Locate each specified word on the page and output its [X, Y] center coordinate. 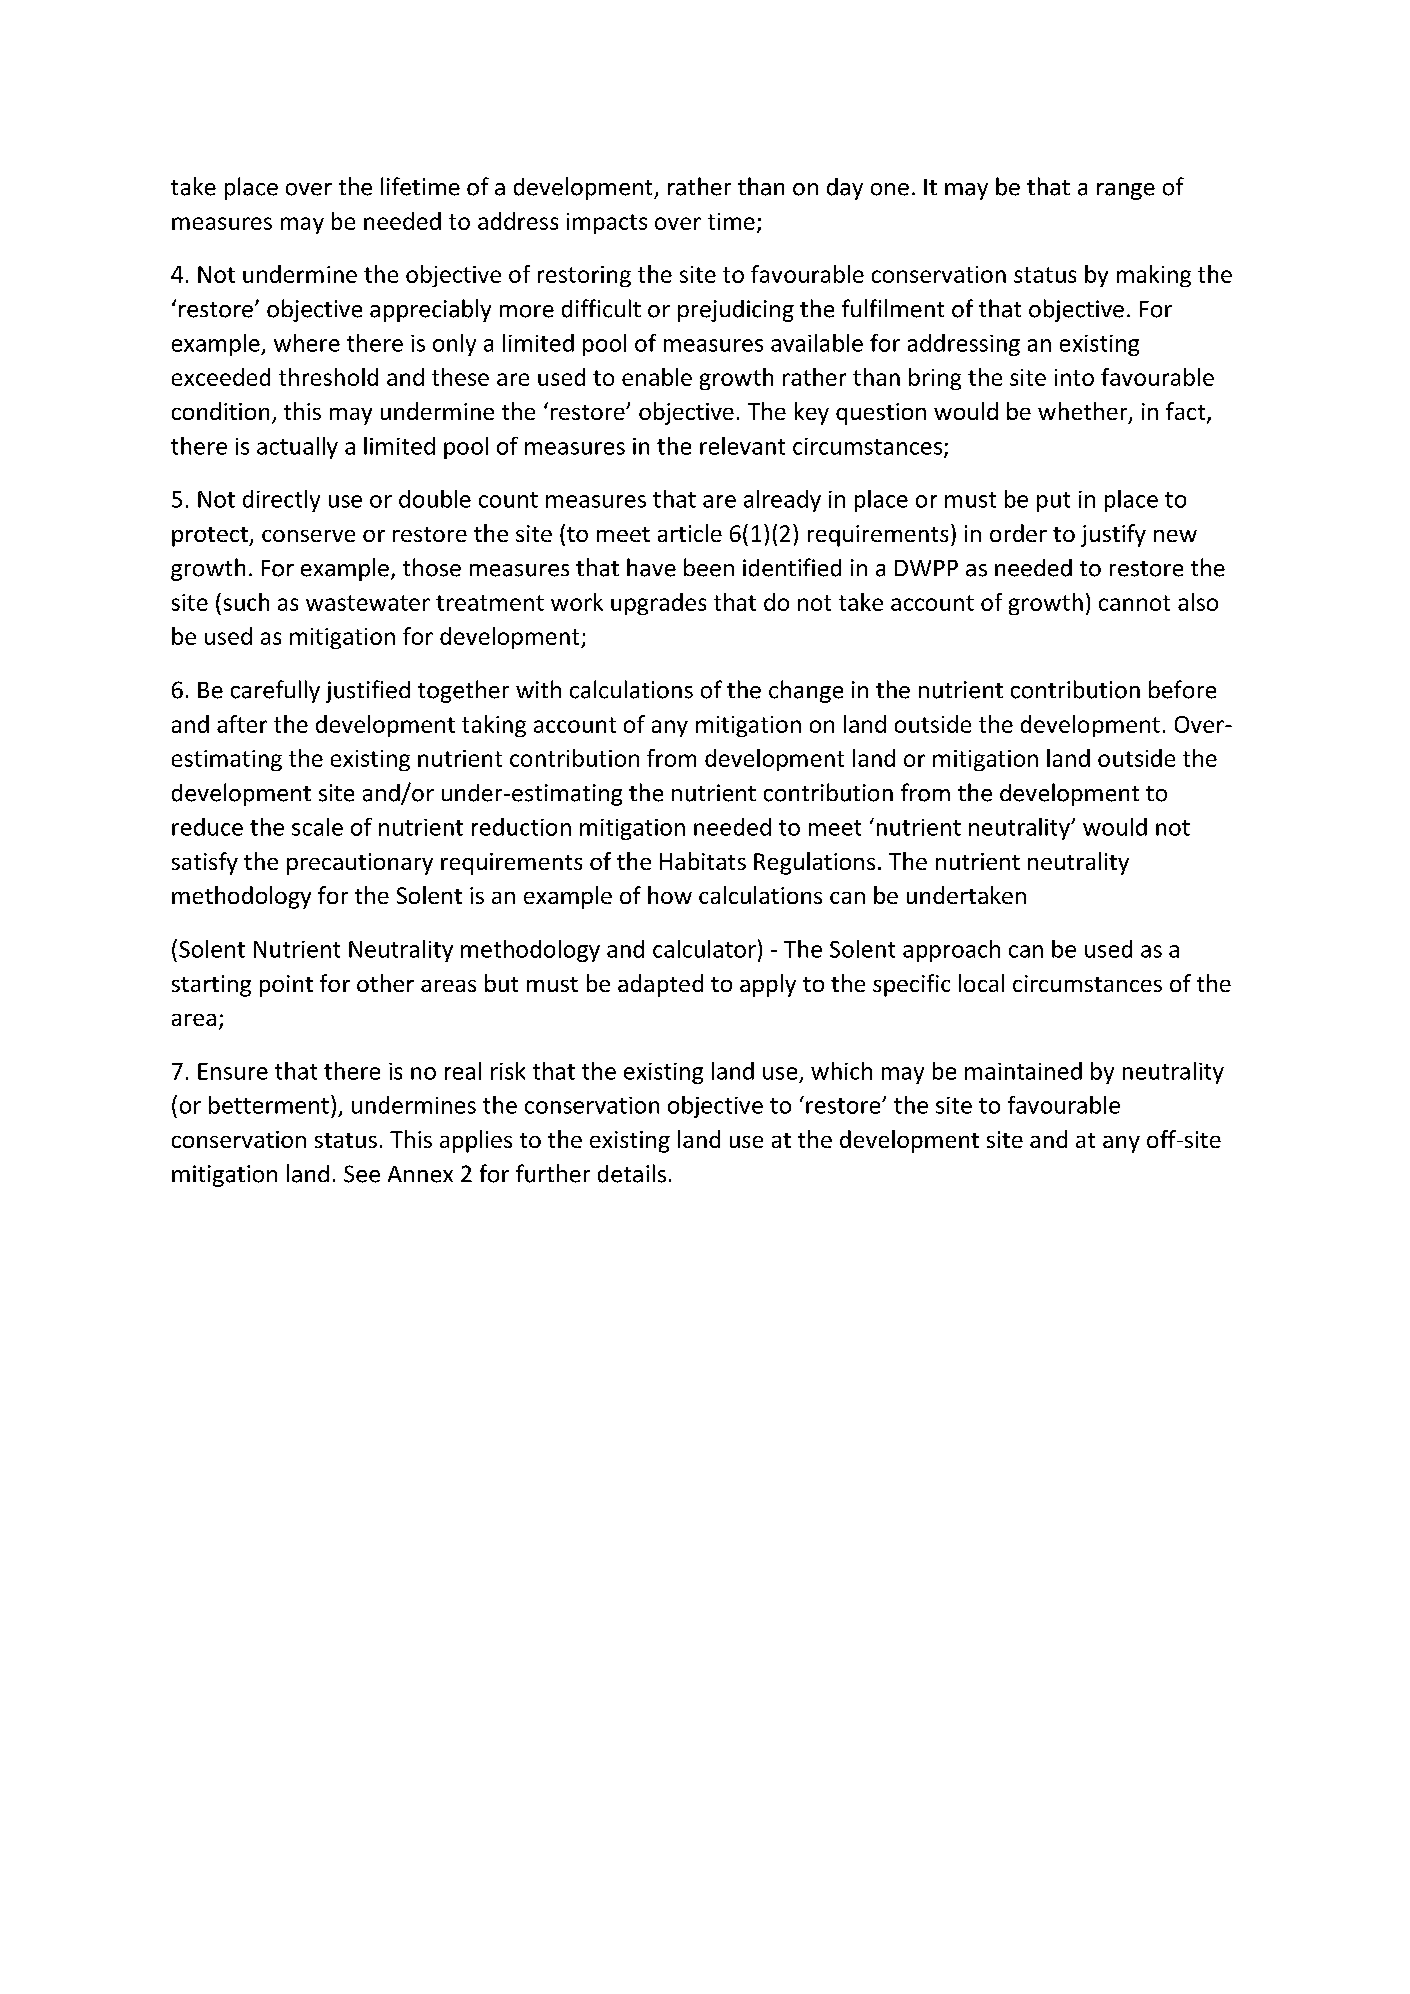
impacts [607, 223]
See [362, 1174]
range [1126, 191]
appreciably [430, 310]
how [670, 895]
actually [297, 448]
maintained [1023, 1071]
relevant [742, 446]
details [632, 1173]
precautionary [360, 864]
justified [368, 691]
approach [951, 951]
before [1182, 689]
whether [1084, 412]
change [806, 691]
